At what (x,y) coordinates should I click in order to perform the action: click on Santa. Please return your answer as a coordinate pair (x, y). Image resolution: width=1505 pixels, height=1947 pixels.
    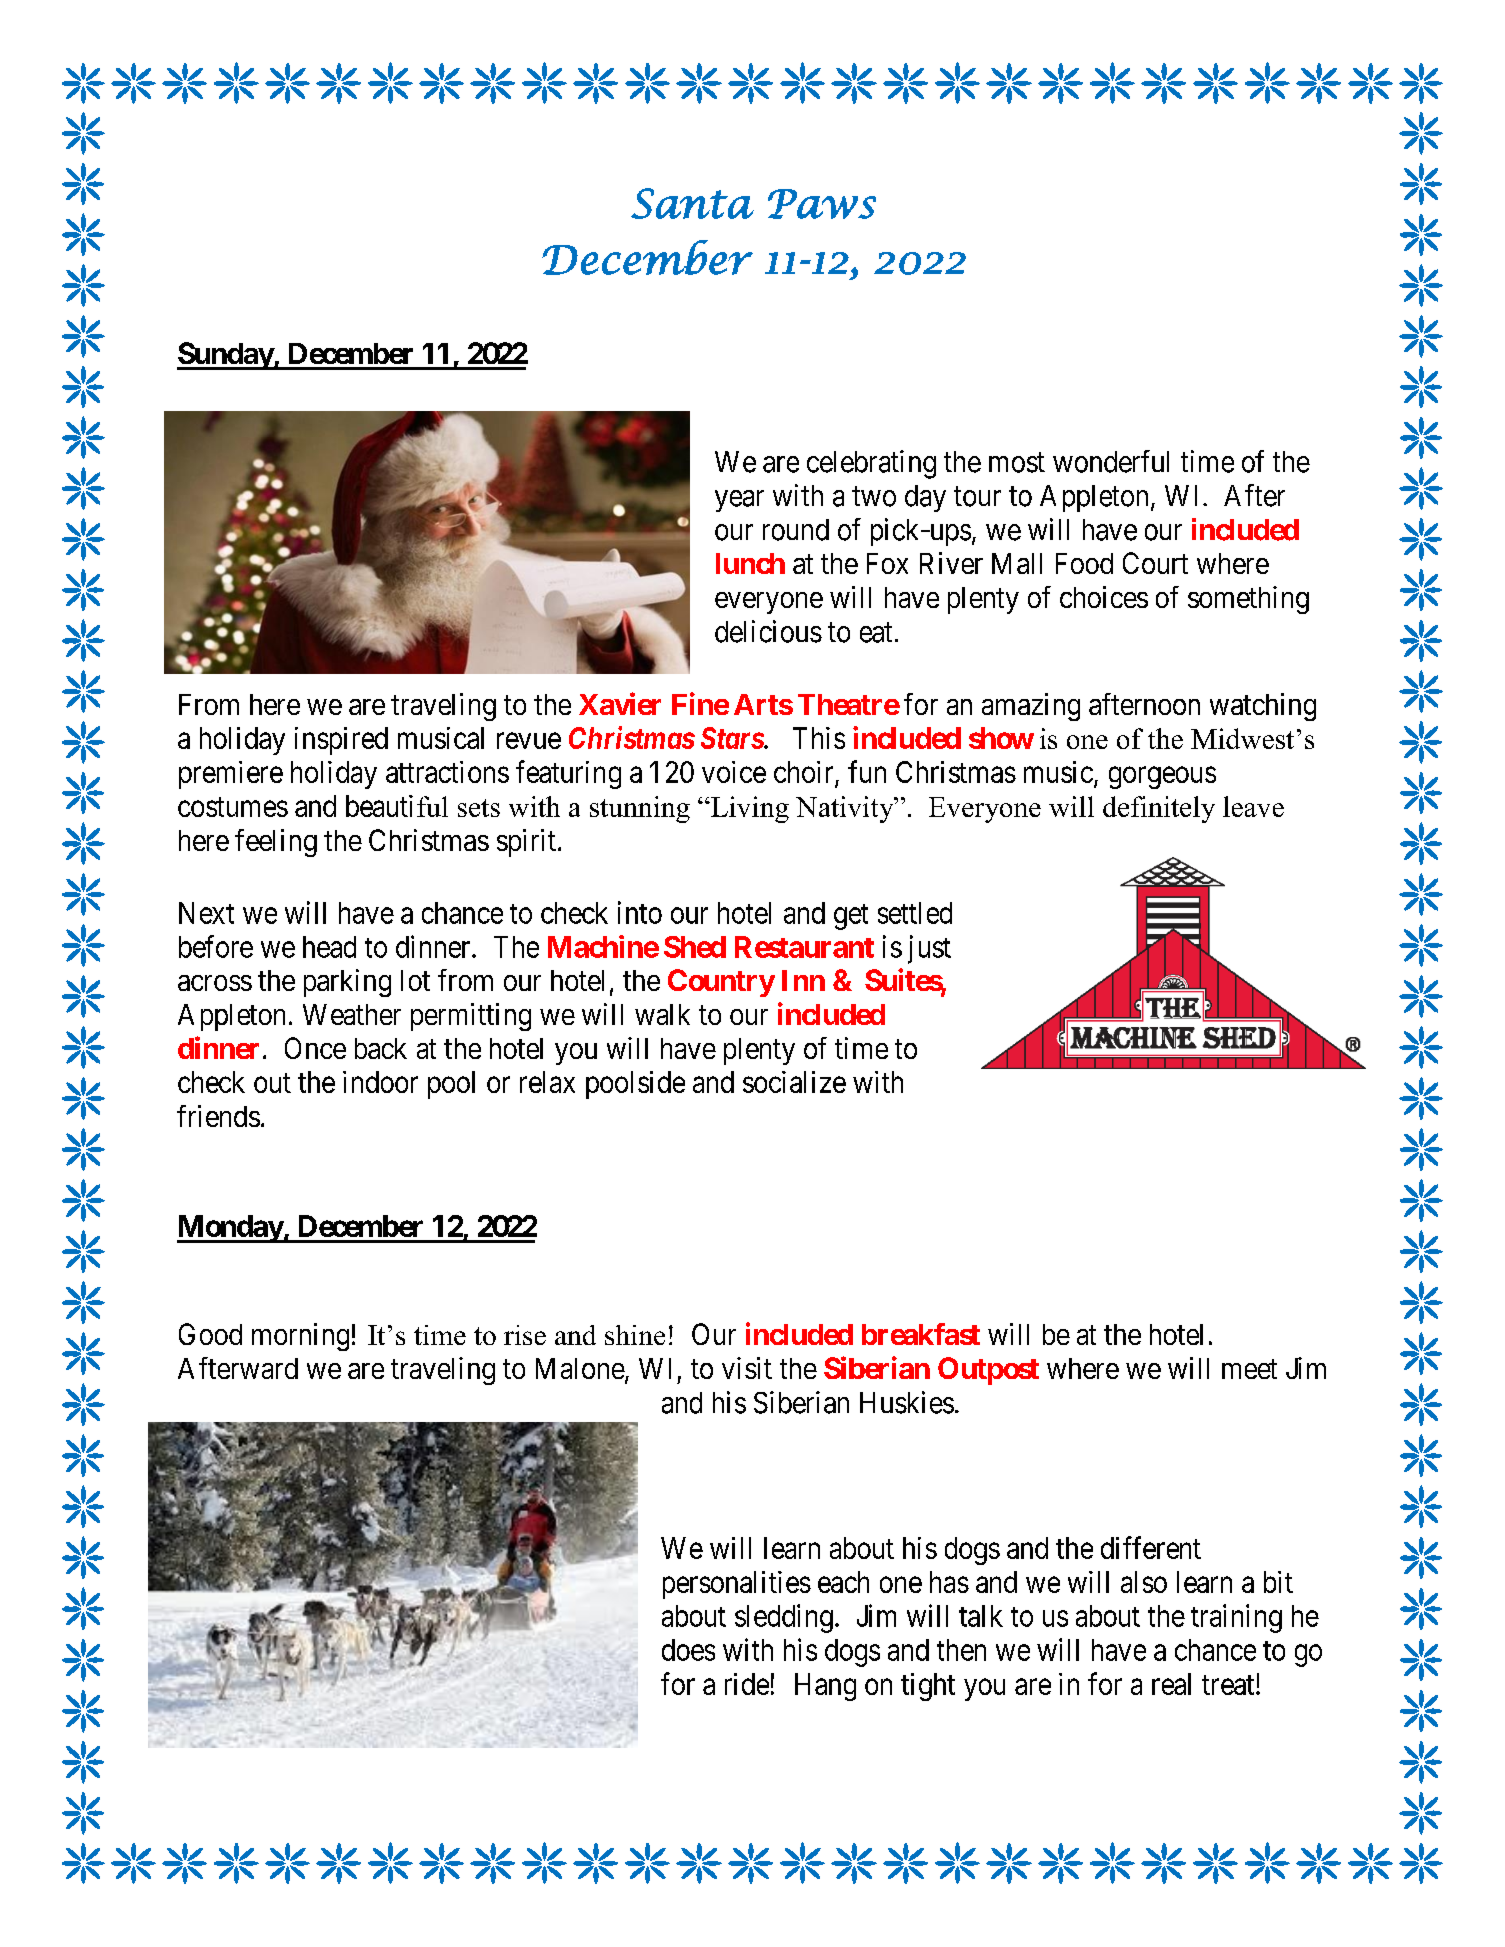
    Looking at the image, I should click on (692, 203).
